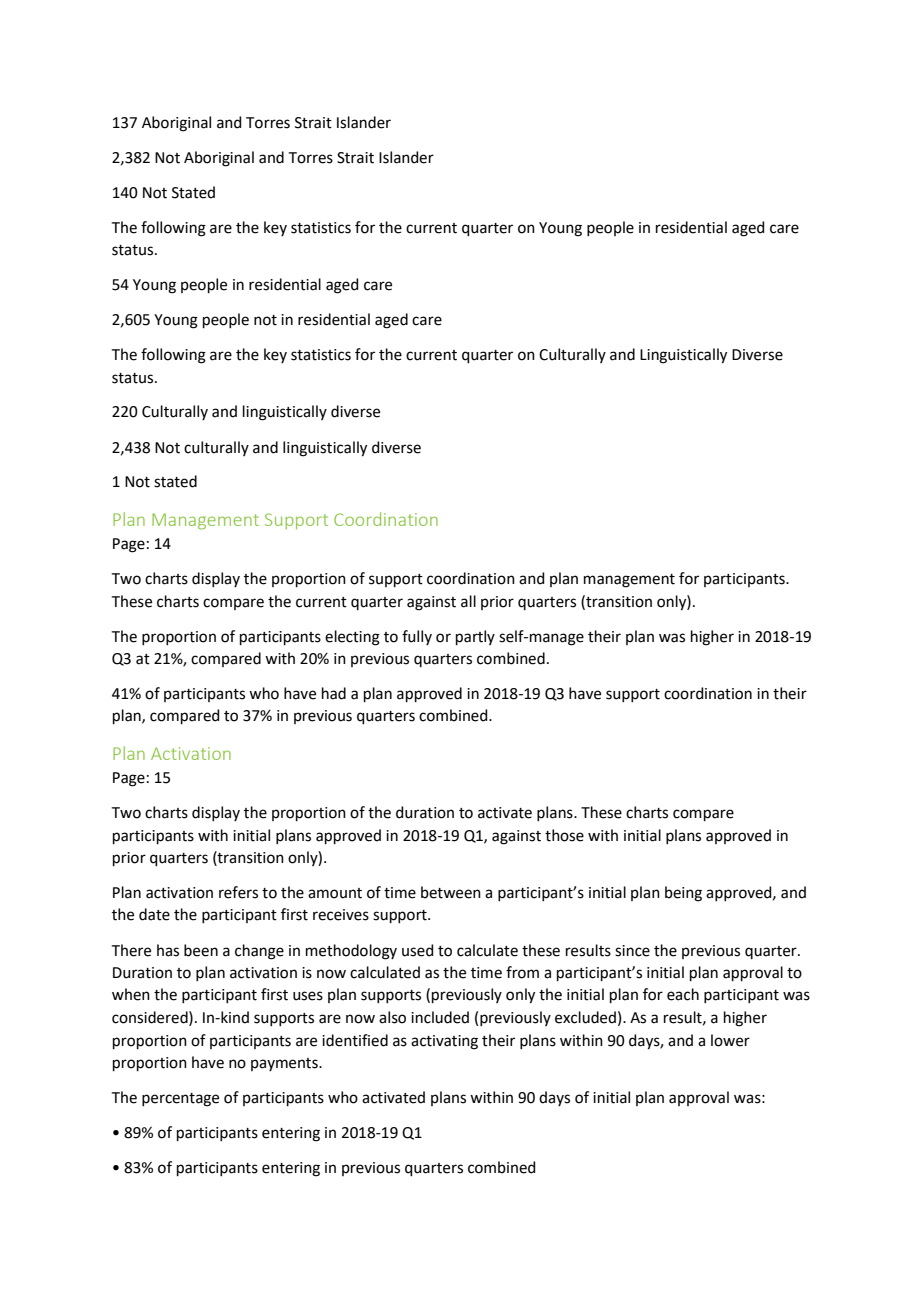  Describe the element at coordinates (730, 1040) in the page. I see `lower` at that location.
